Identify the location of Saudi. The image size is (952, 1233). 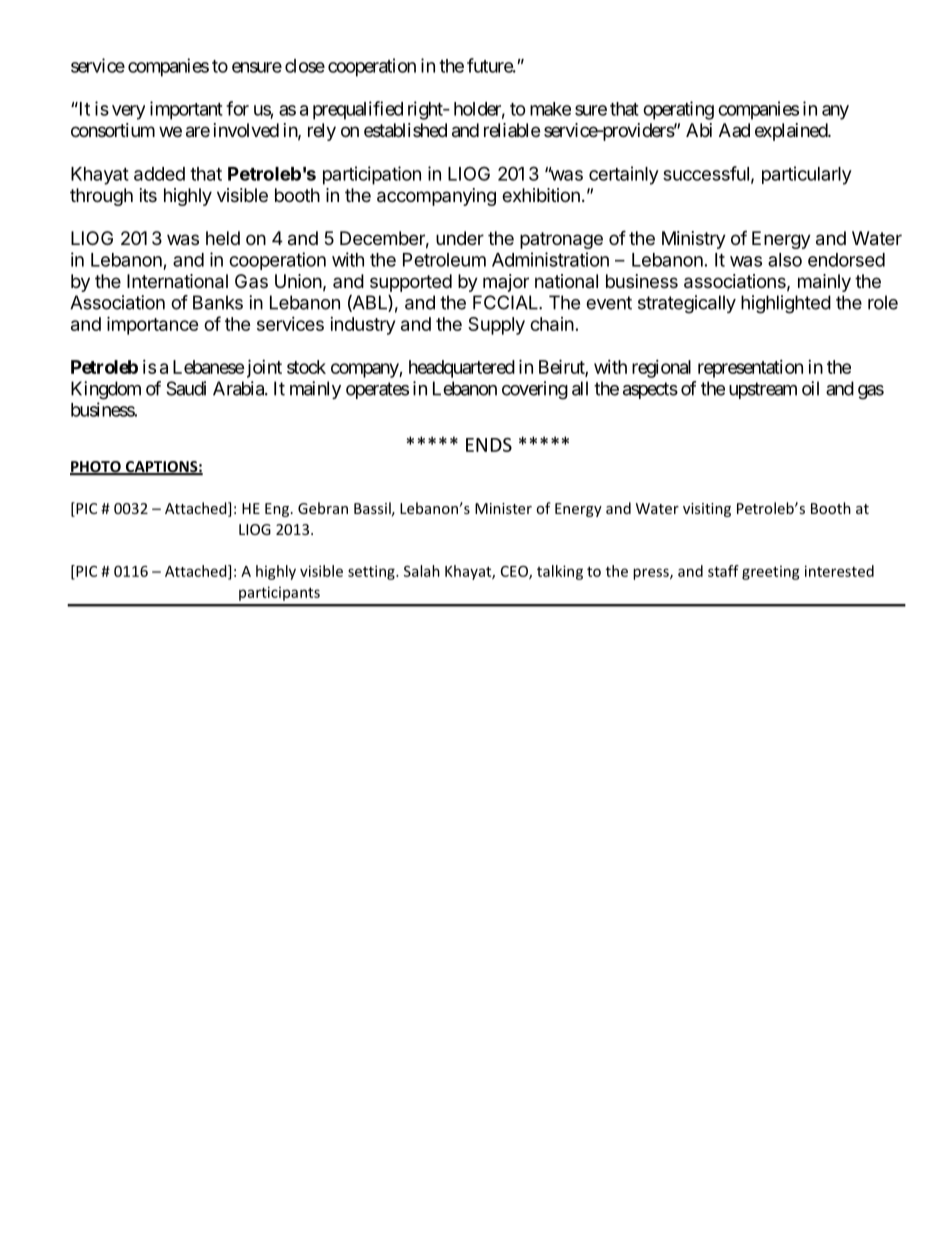
(186, 388).
